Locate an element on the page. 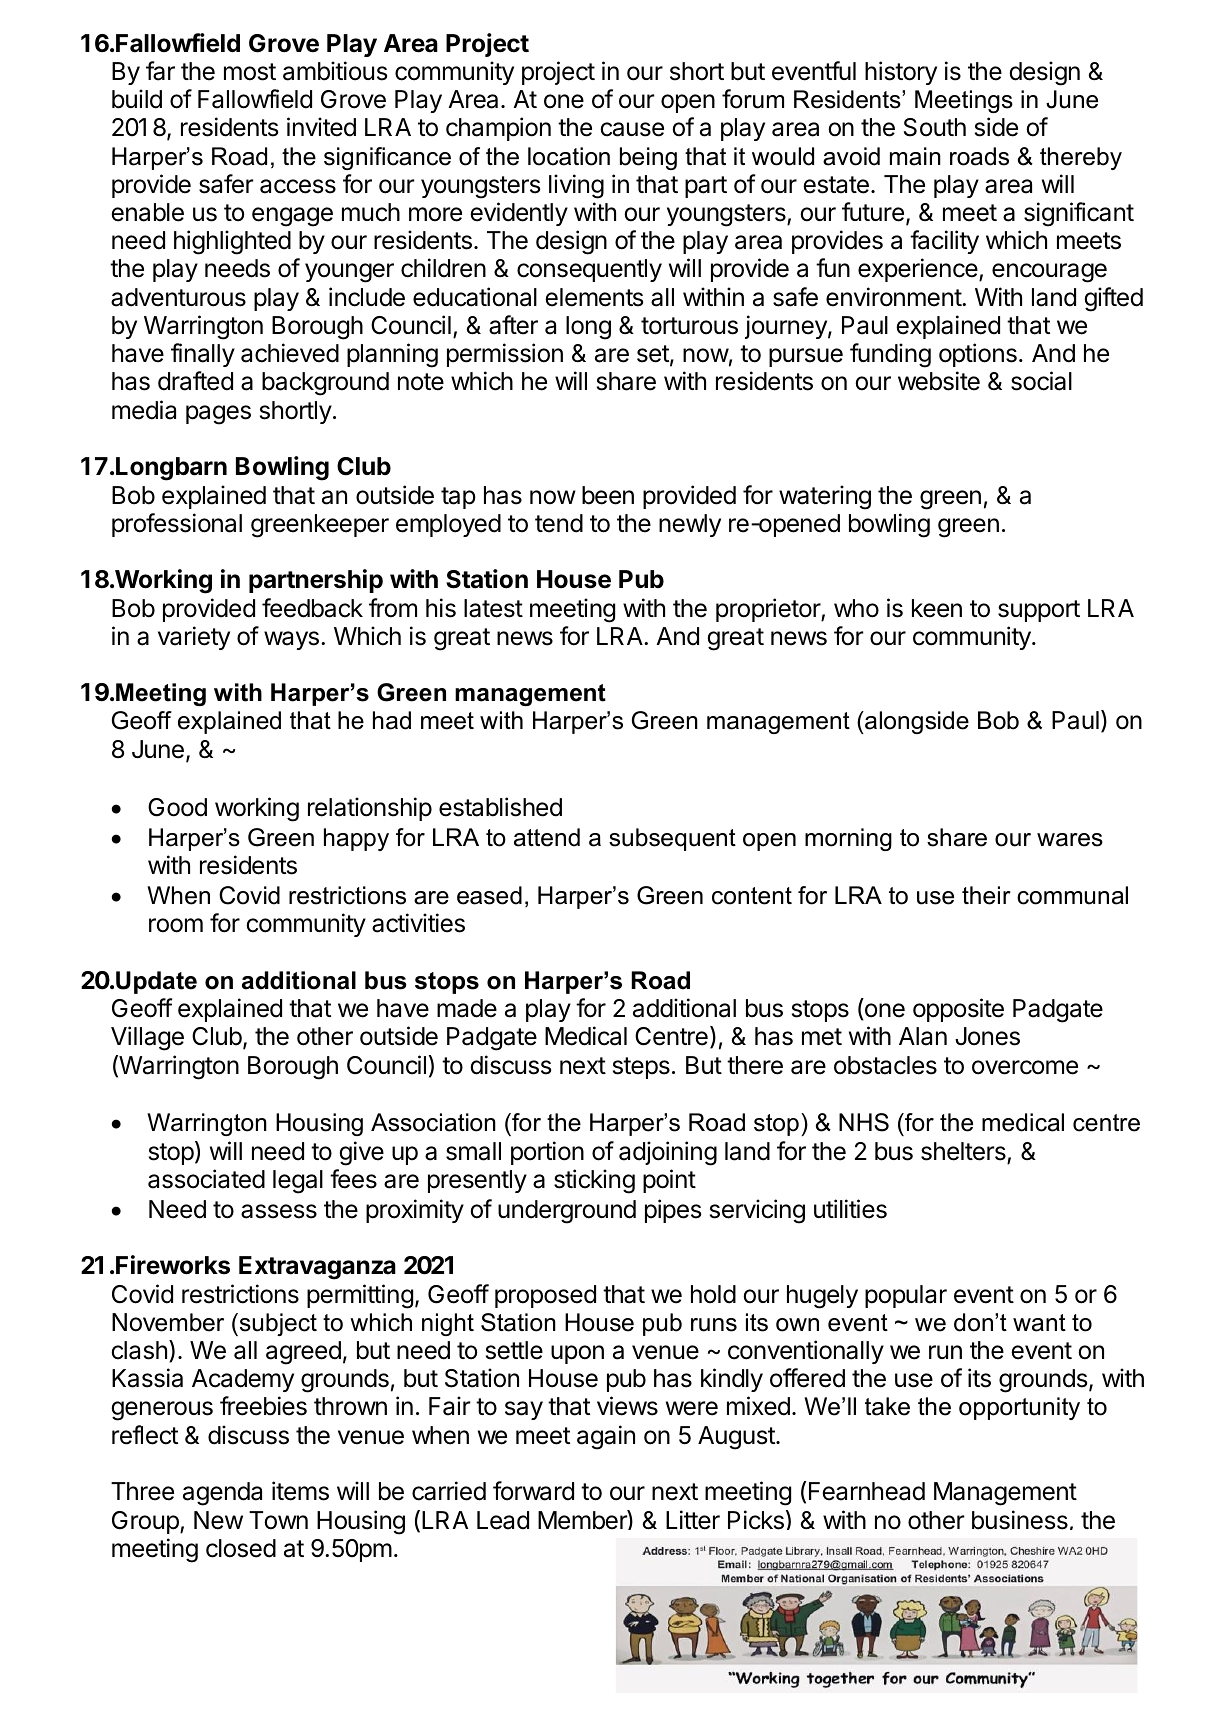 This document has width=1218, height=1723. pages is located at coordinates (218, 415).
